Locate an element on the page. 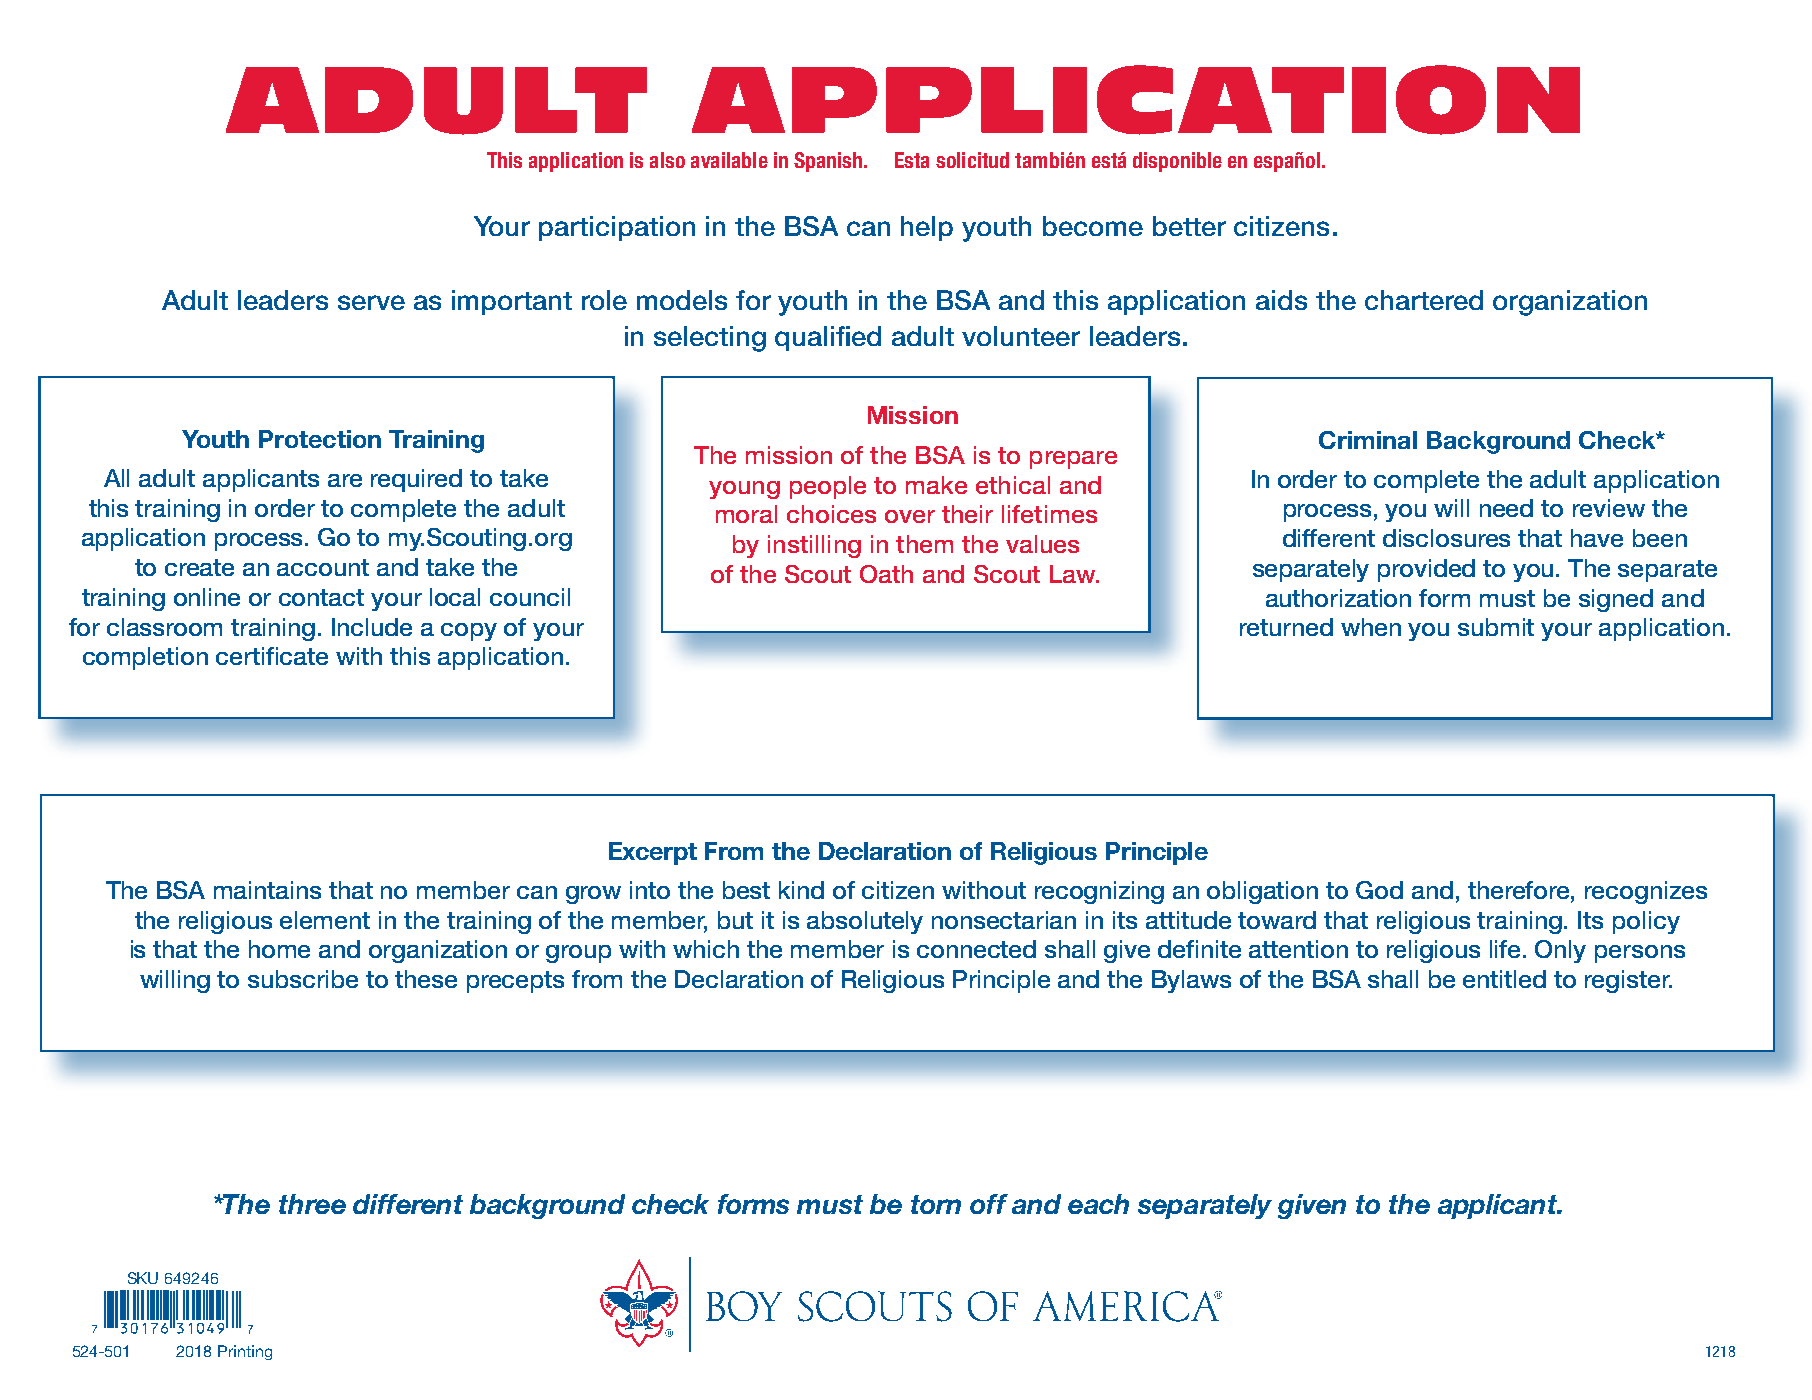 Image resolution: width=1812 pixels, height=1400 pixels. Excerpt is located at coordinates (653, 853).
